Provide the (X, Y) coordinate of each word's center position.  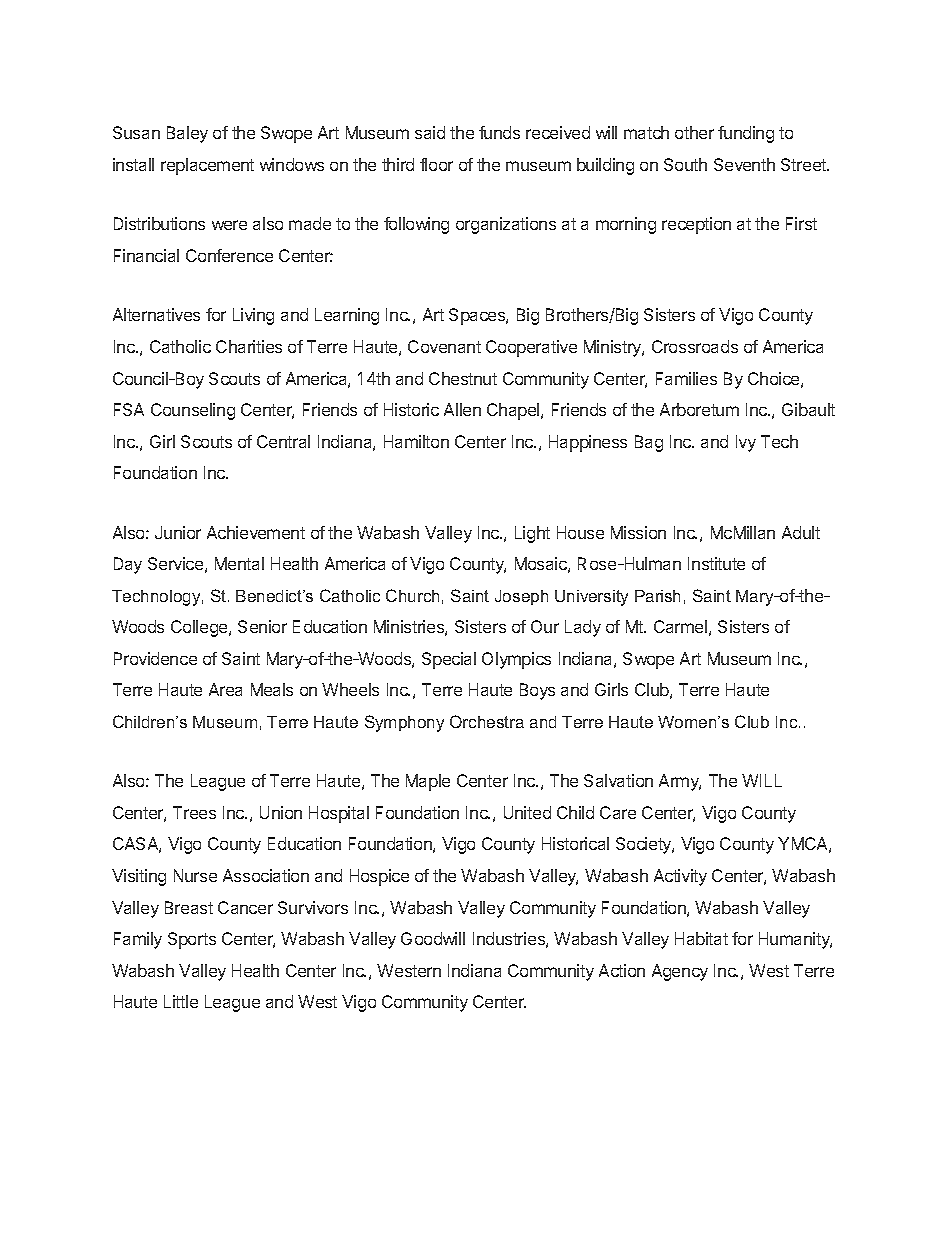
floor (436, 164)
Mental (239, 563)
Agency (680, 972)
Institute (716, 563)
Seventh (744, 164)
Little (181, 1001)
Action (622, 970)
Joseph (521, 597)
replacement (207, 166)
